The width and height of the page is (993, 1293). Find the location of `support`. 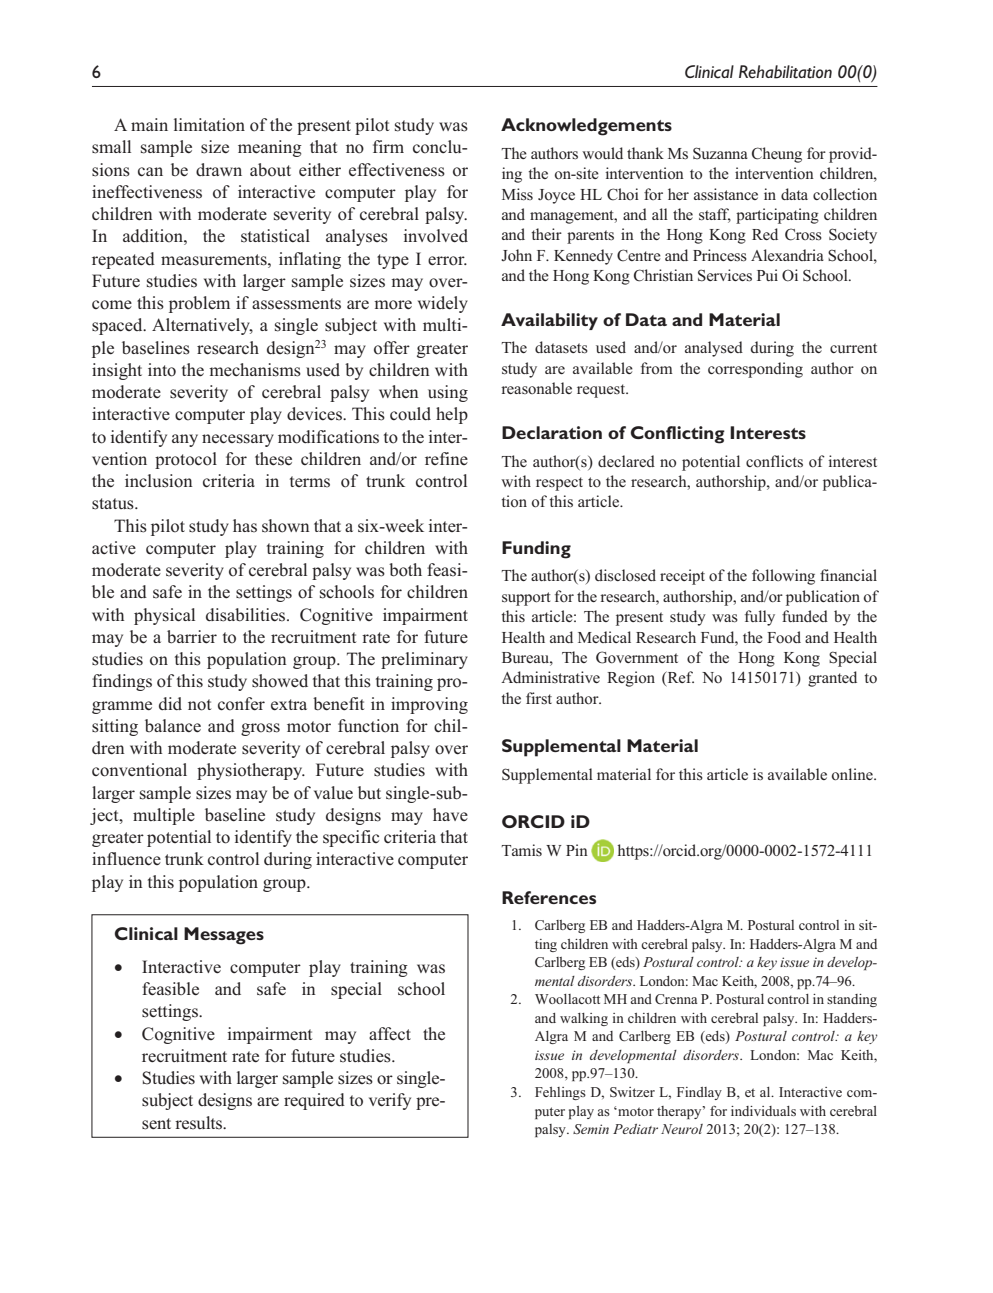

support is located at coordinates (526, 599).
